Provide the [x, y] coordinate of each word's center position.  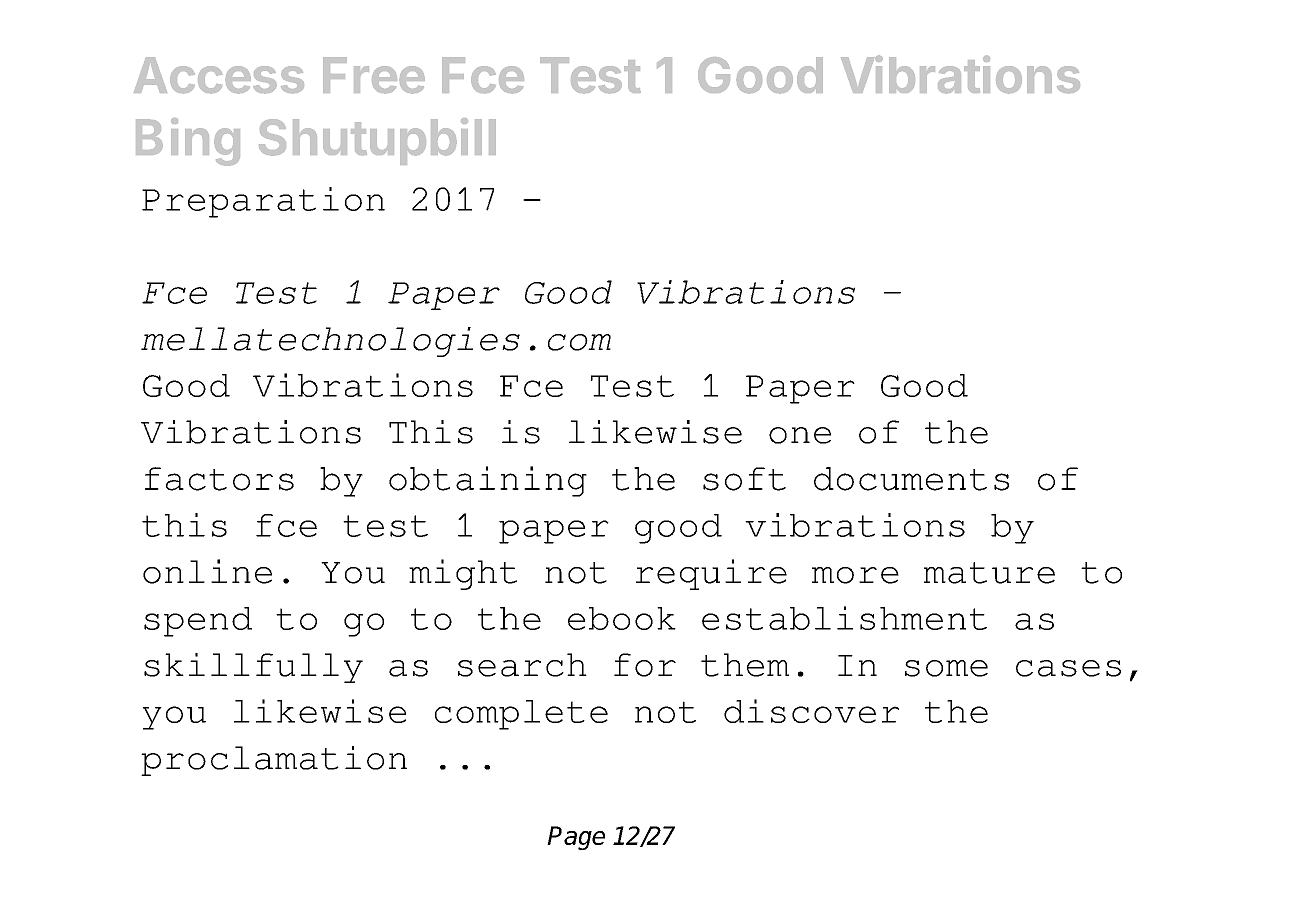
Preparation [263, 202]
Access [219, 75]
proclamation [274, 761]
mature [989, 573]
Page [576, 838]
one [800, 435]
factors [219, 479]
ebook [622, 618]
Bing [188, 142]
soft [744, 479]
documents [911, 479]
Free [374, 75]
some [946, 668]
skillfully [253, 668]
